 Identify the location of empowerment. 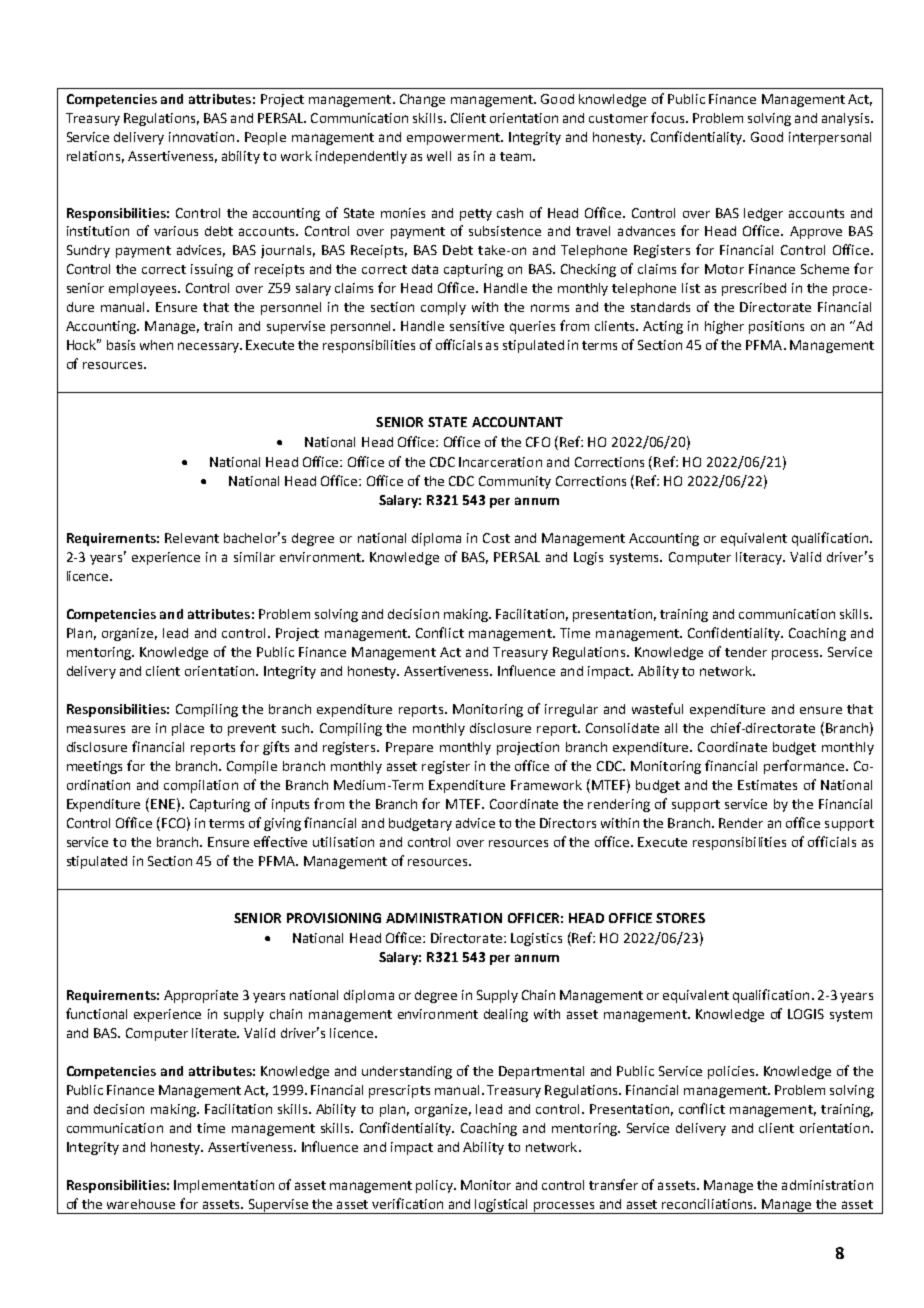
(454, 139).
